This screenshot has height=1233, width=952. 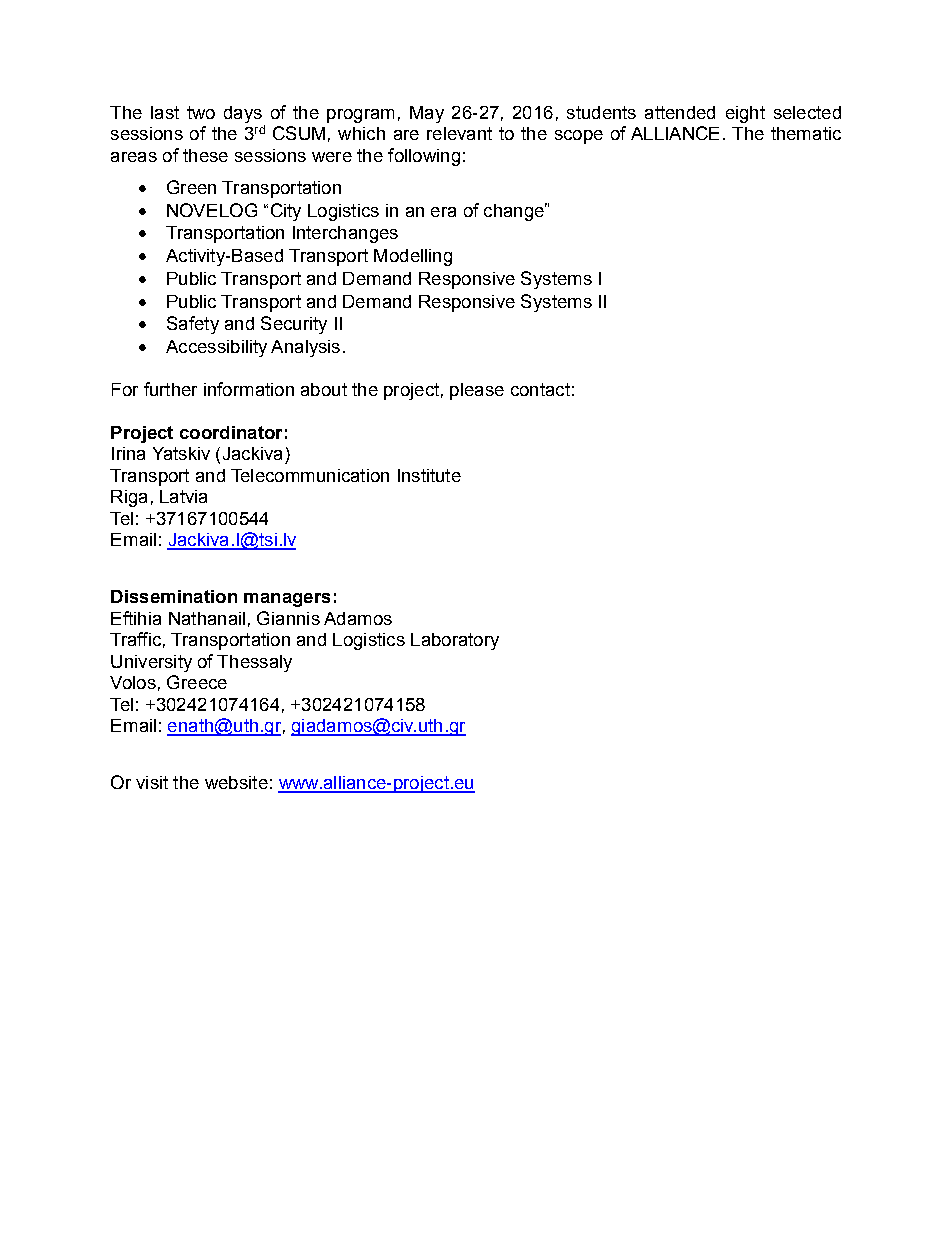 I want to click on Laboratory, so click(x=455, y=641).
